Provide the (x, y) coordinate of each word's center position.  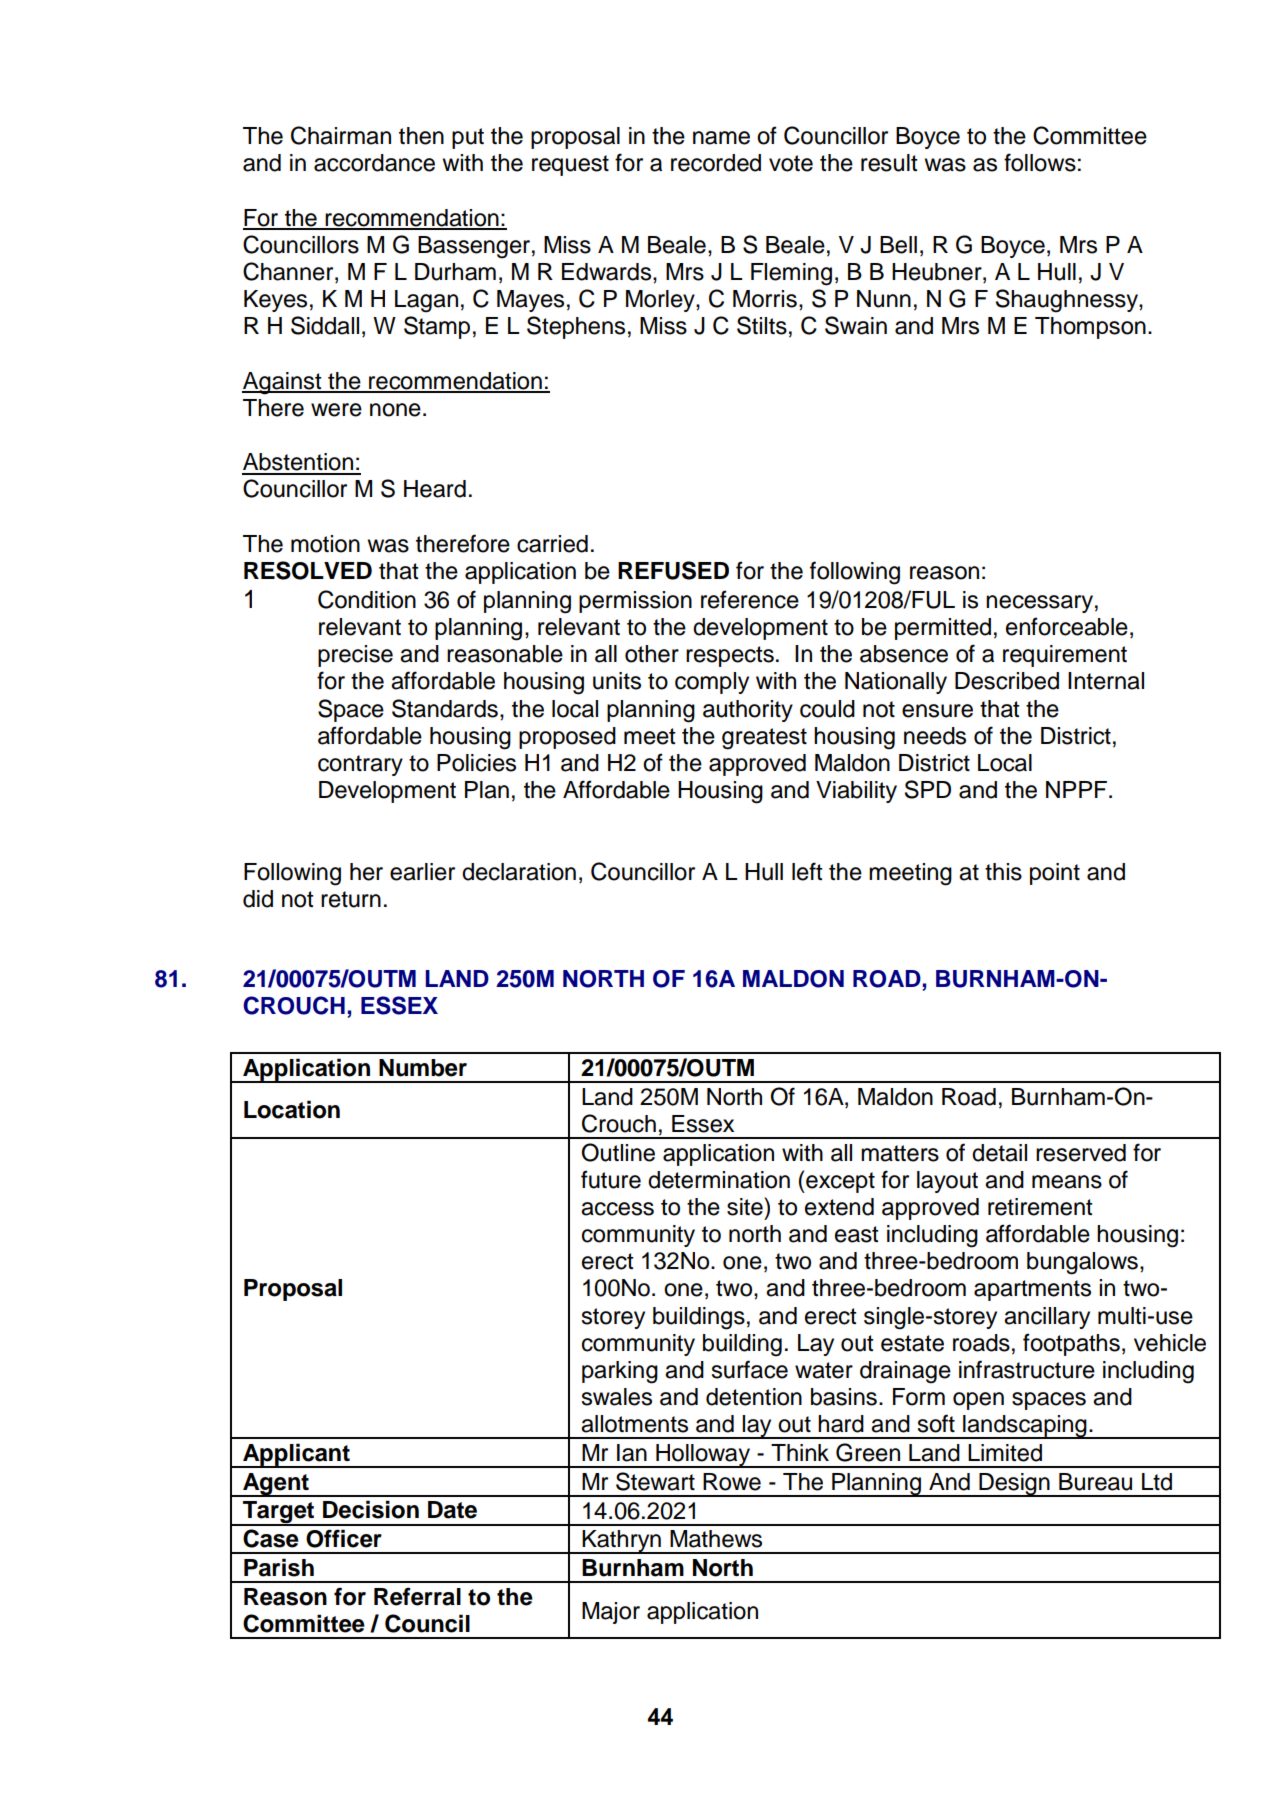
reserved (1081, 1153)
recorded (716, 163)
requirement (1065, 656)
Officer (344, 1538)
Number (423, 1068)
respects (730, 656)
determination (719, 1180)
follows (1040, 162)
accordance (374, 163)
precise (355, 656)
